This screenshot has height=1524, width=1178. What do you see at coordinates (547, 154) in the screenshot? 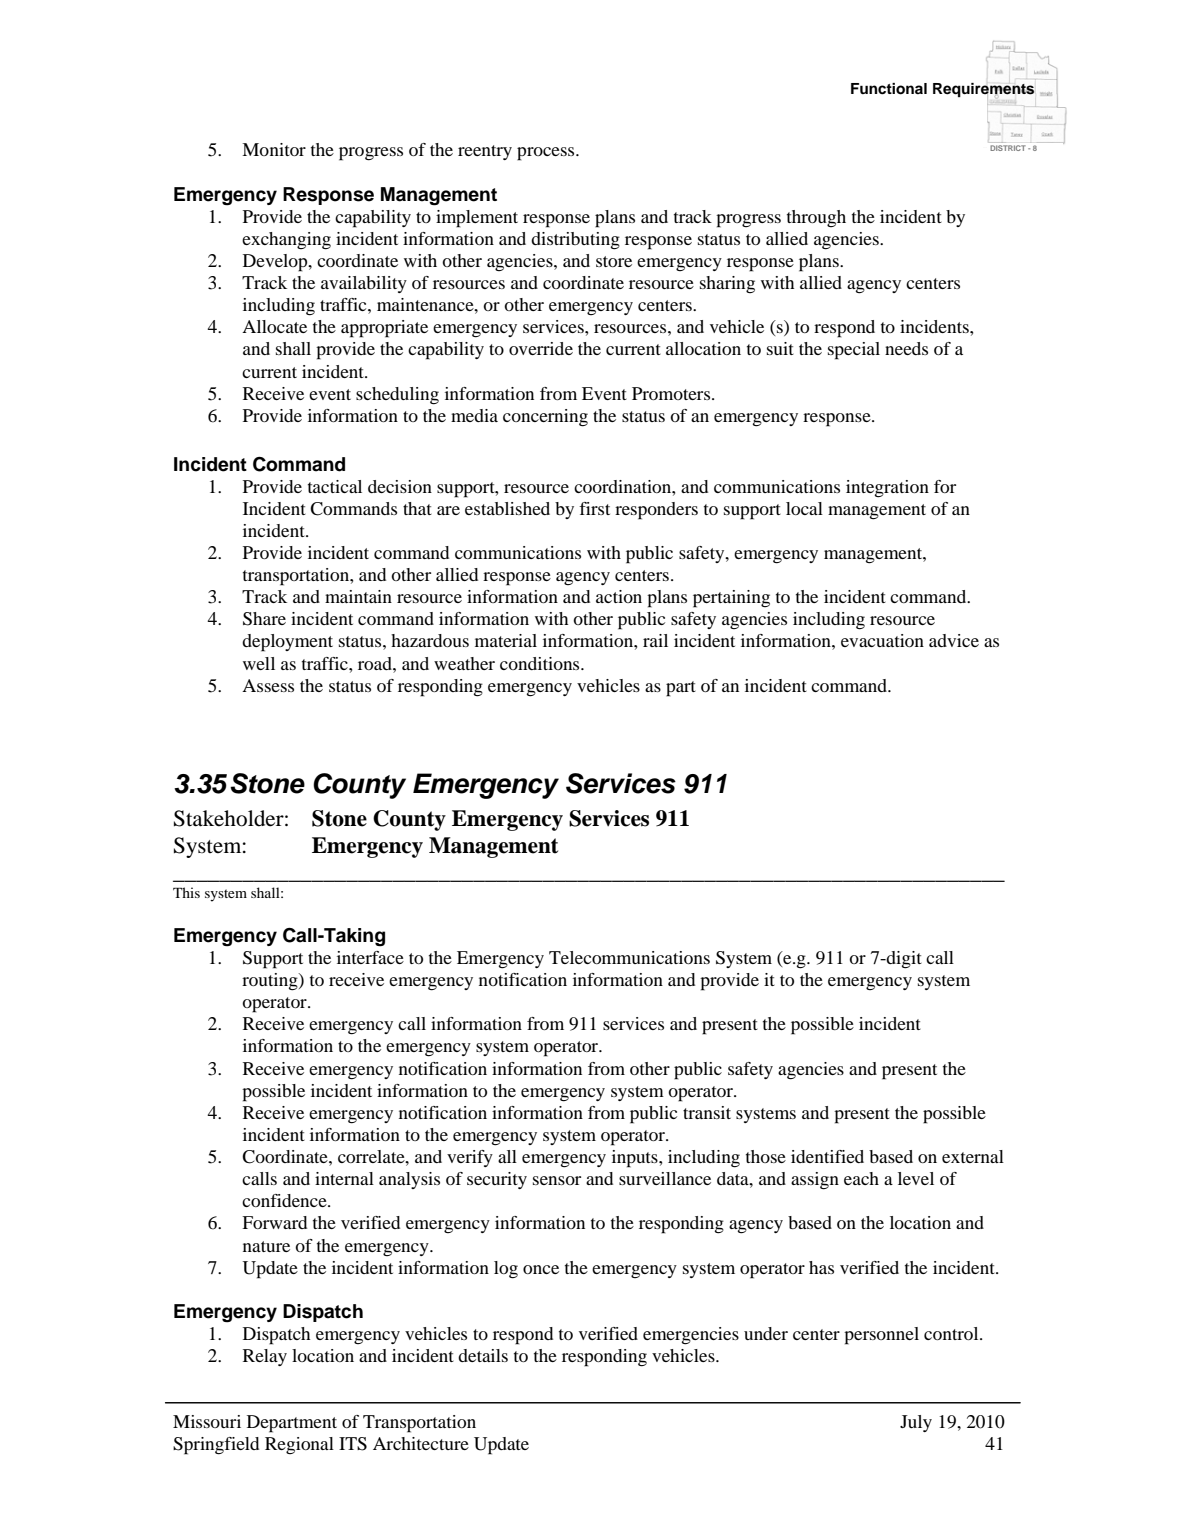
I see `process` at bounding box center [547, 154].
